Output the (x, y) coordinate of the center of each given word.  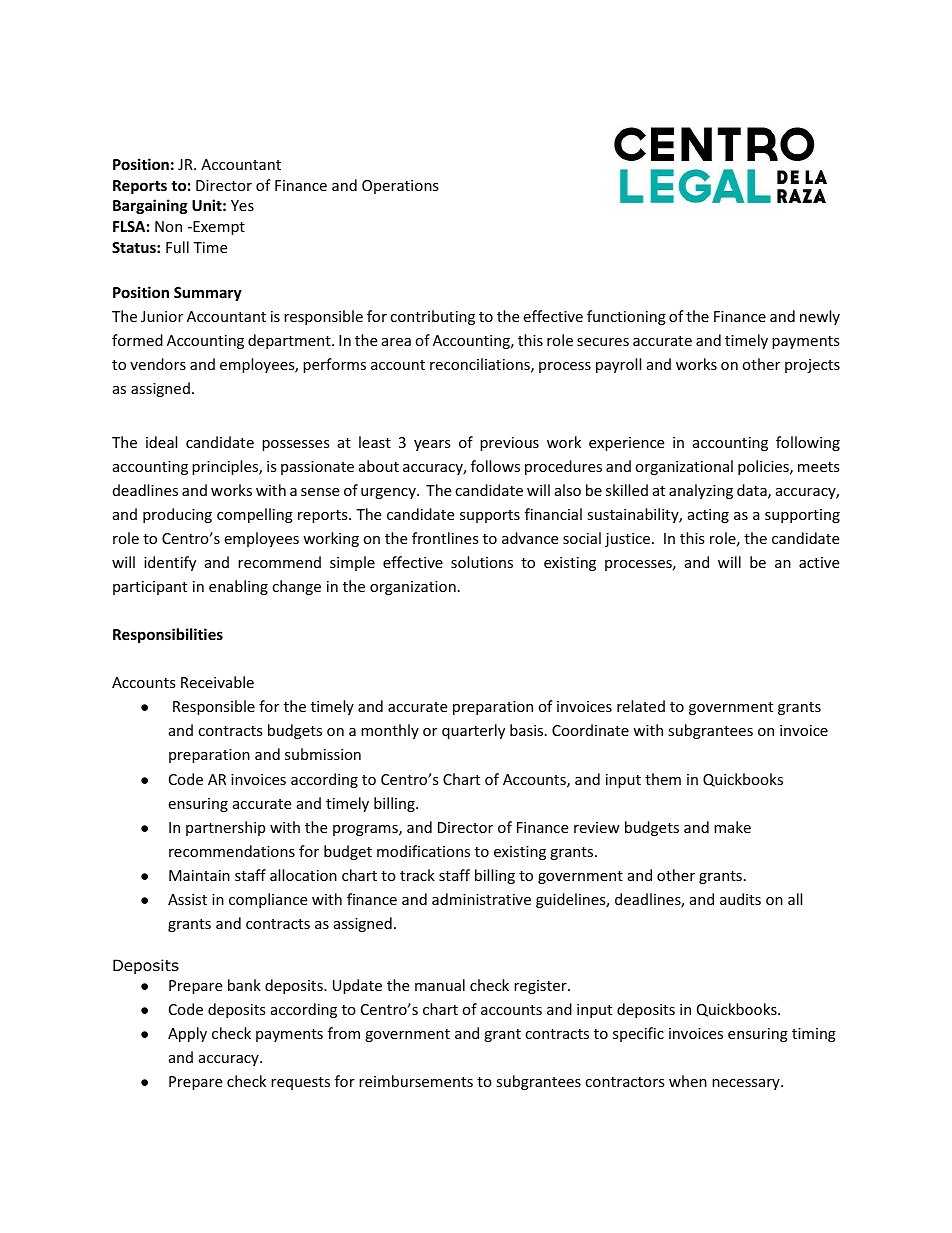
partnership (225, 828)
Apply (187, 1034)
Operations (400, 187)
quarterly (473, 731)
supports (490, 516)
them (663, 779)
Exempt (218, 228)
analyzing (701, 491)
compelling (255, 515)
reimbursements (416, 1081)
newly (820, 317)
